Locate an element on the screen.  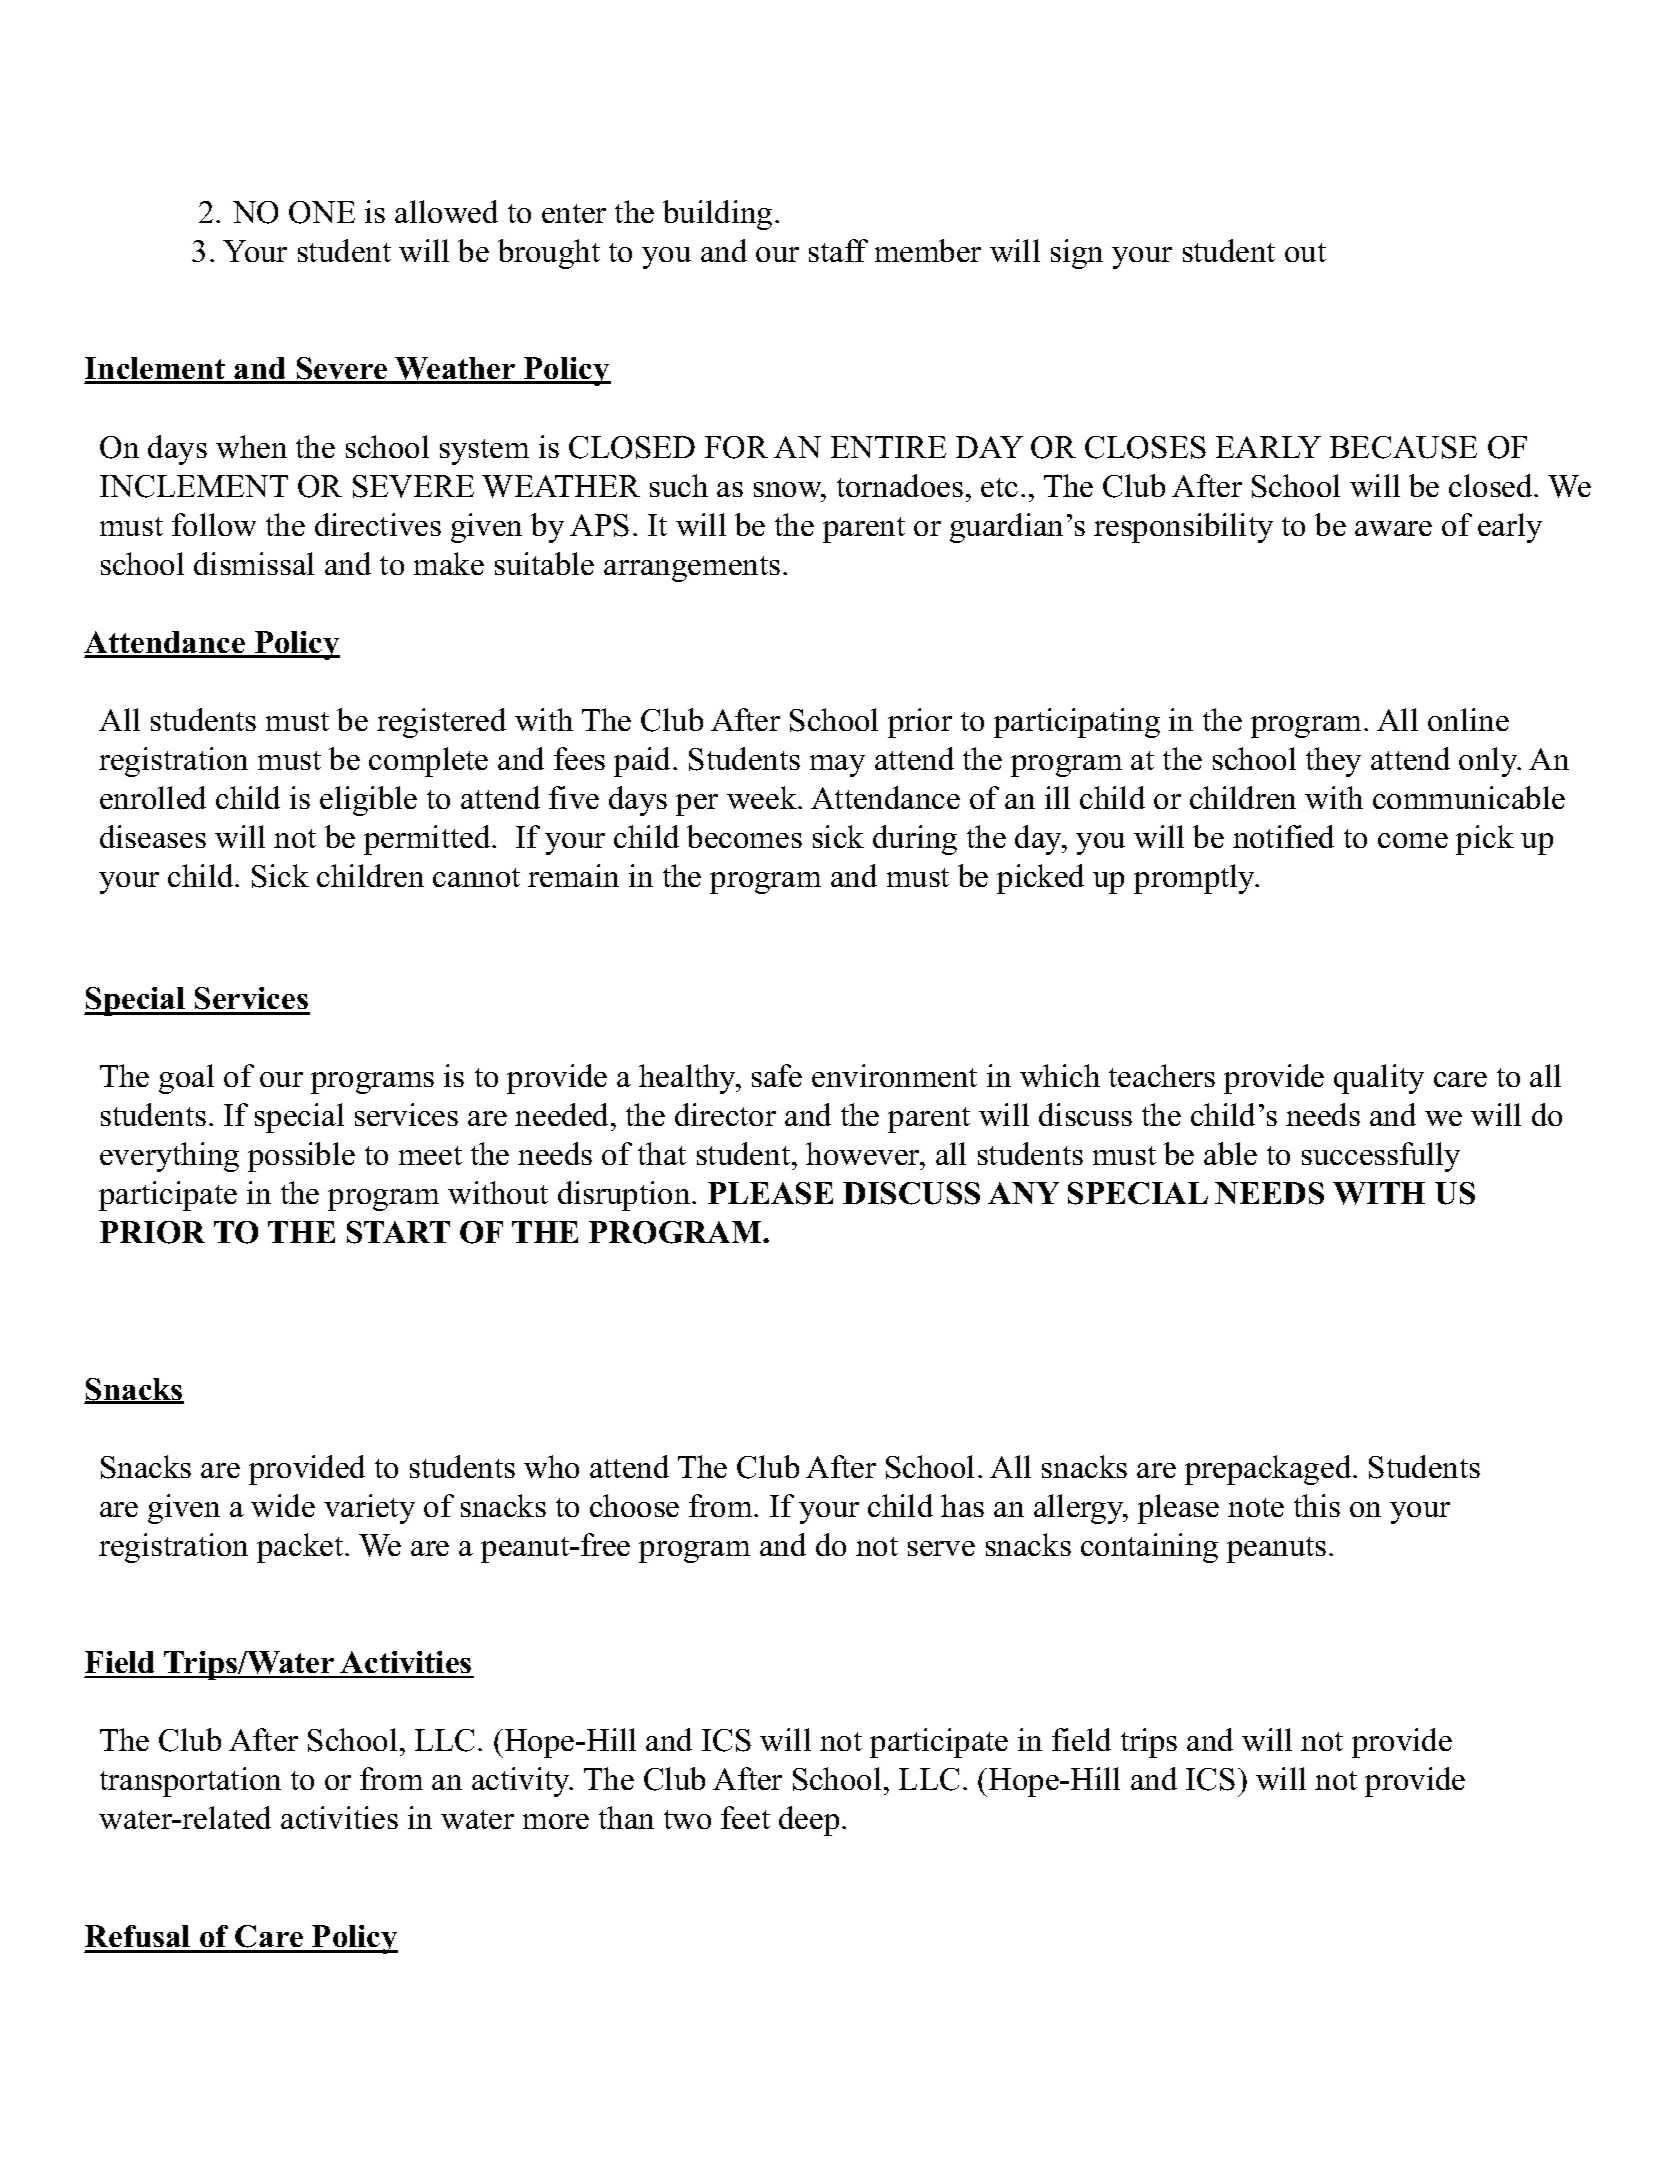
ONE is located at coordinates (322, 212).
